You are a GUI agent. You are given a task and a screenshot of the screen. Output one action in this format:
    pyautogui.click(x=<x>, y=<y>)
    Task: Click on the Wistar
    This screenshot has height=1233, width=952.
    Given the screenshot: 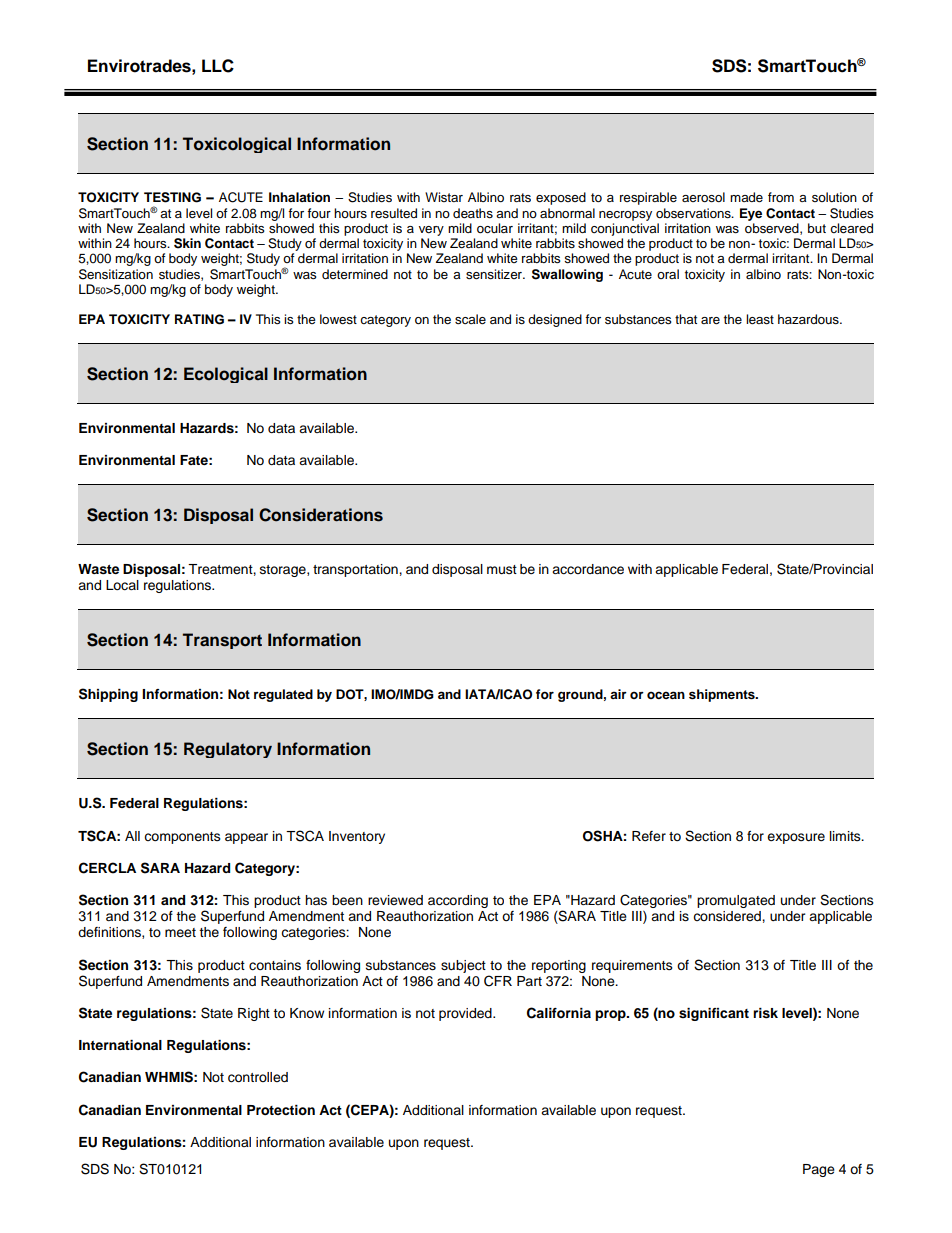 What is the action you would take?
    pyautogui.click(x=444, y=197)
